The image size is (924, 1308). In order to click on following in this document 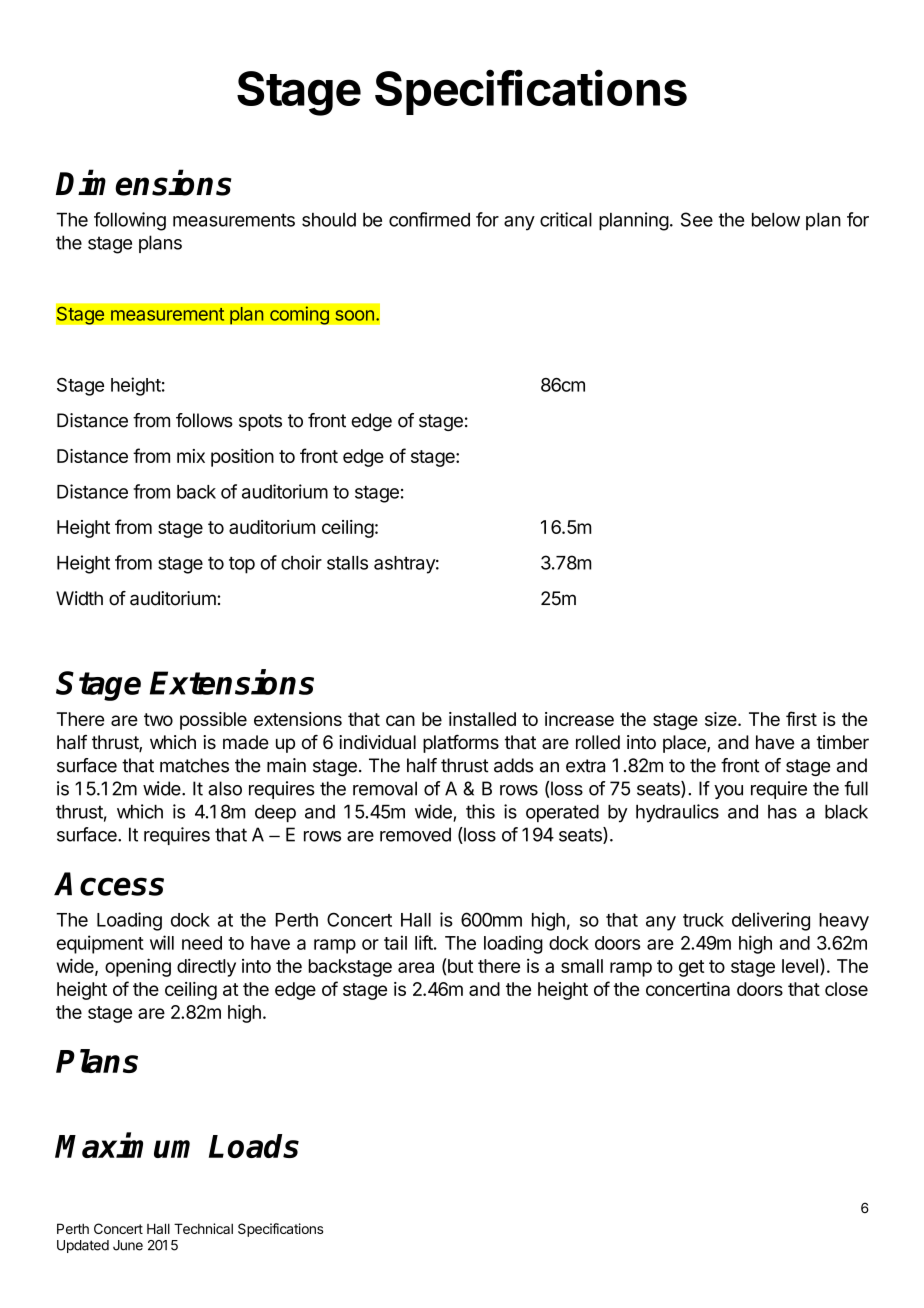, I will do `click(130, 221)`.
